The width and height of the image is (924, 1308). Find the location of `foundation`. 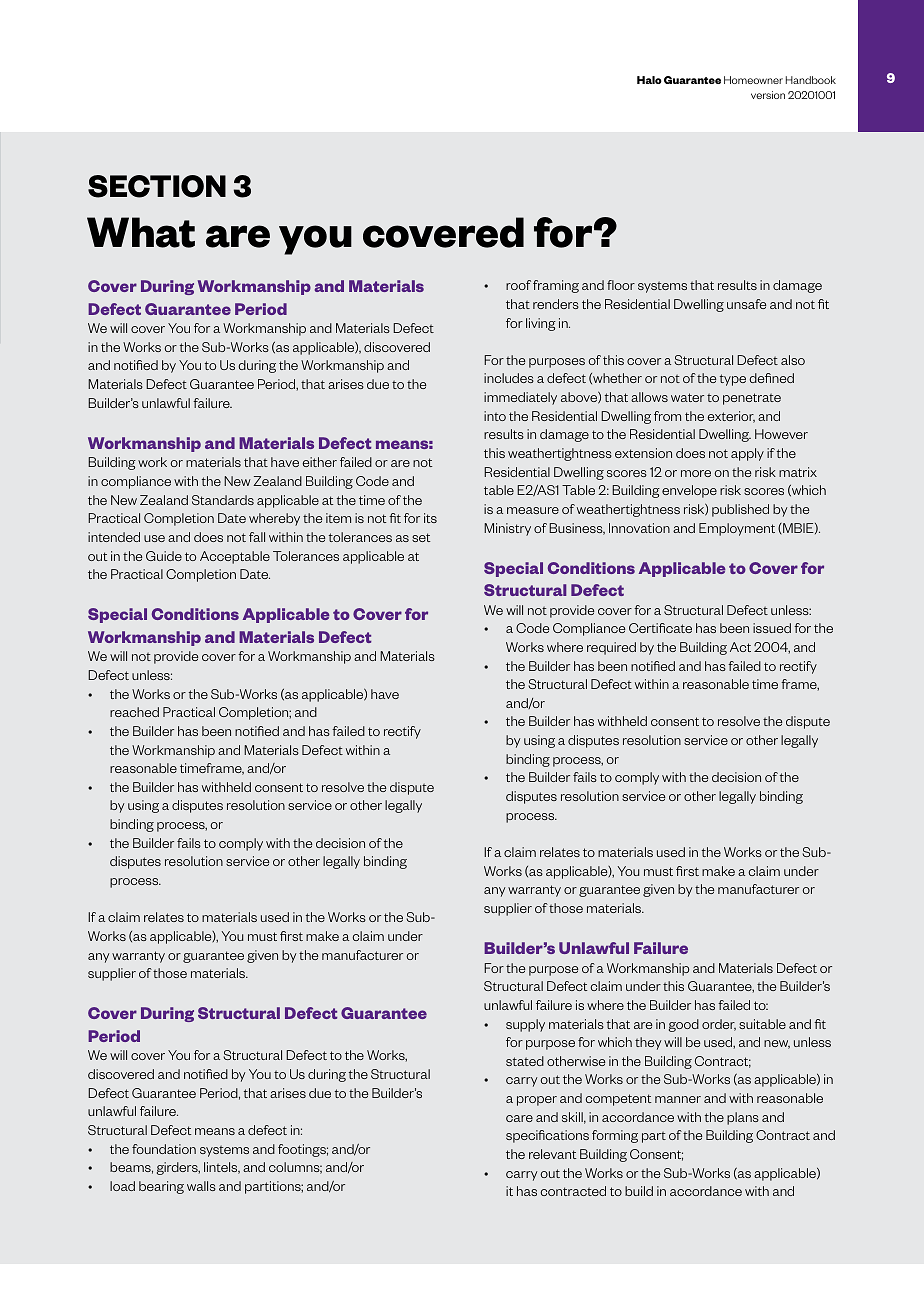

foundation is located at coordinates (164, 1149).
